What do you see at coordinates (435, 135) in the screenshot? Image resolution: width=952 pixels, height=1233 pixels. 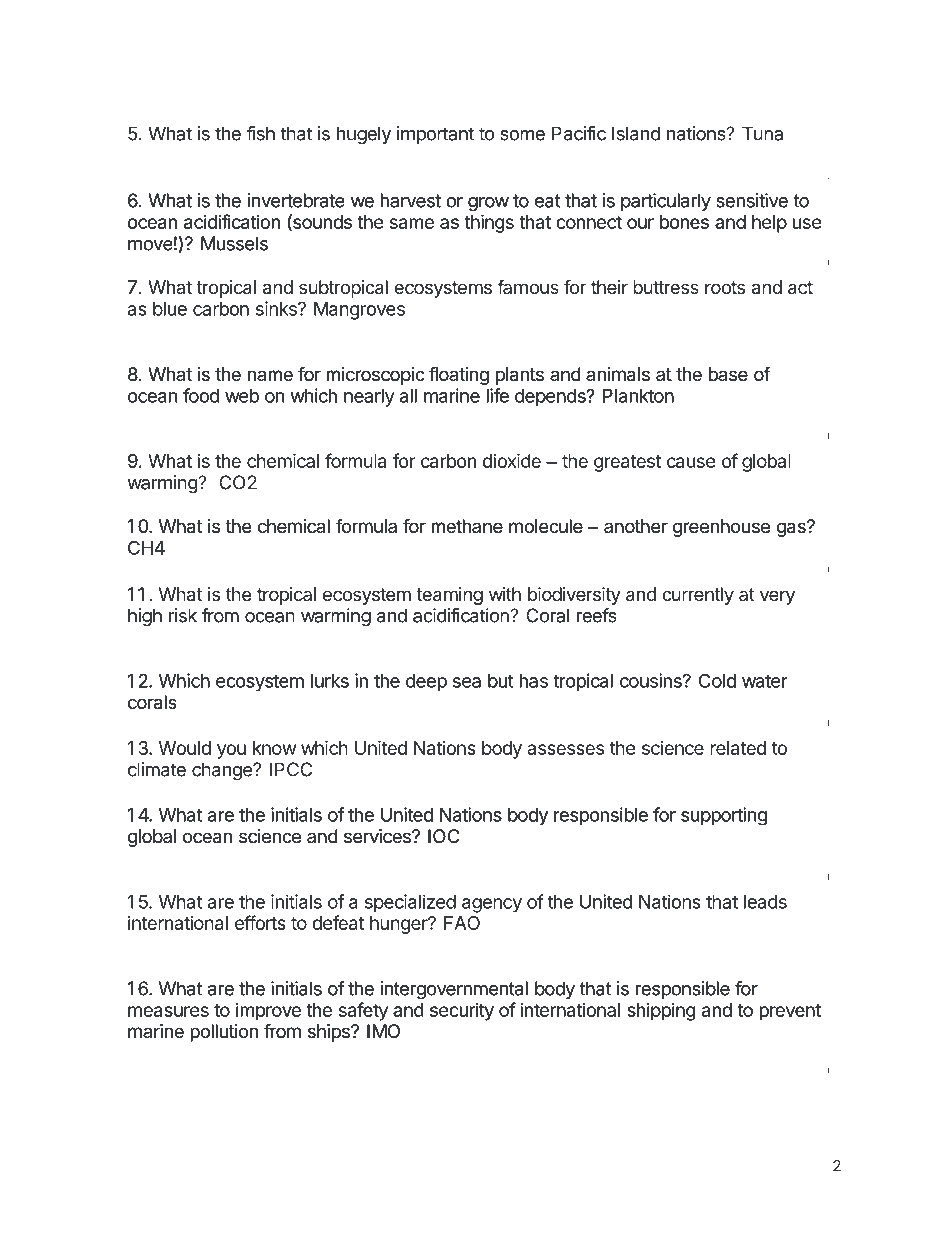 I see `important` at bounding box center [435, 135].
